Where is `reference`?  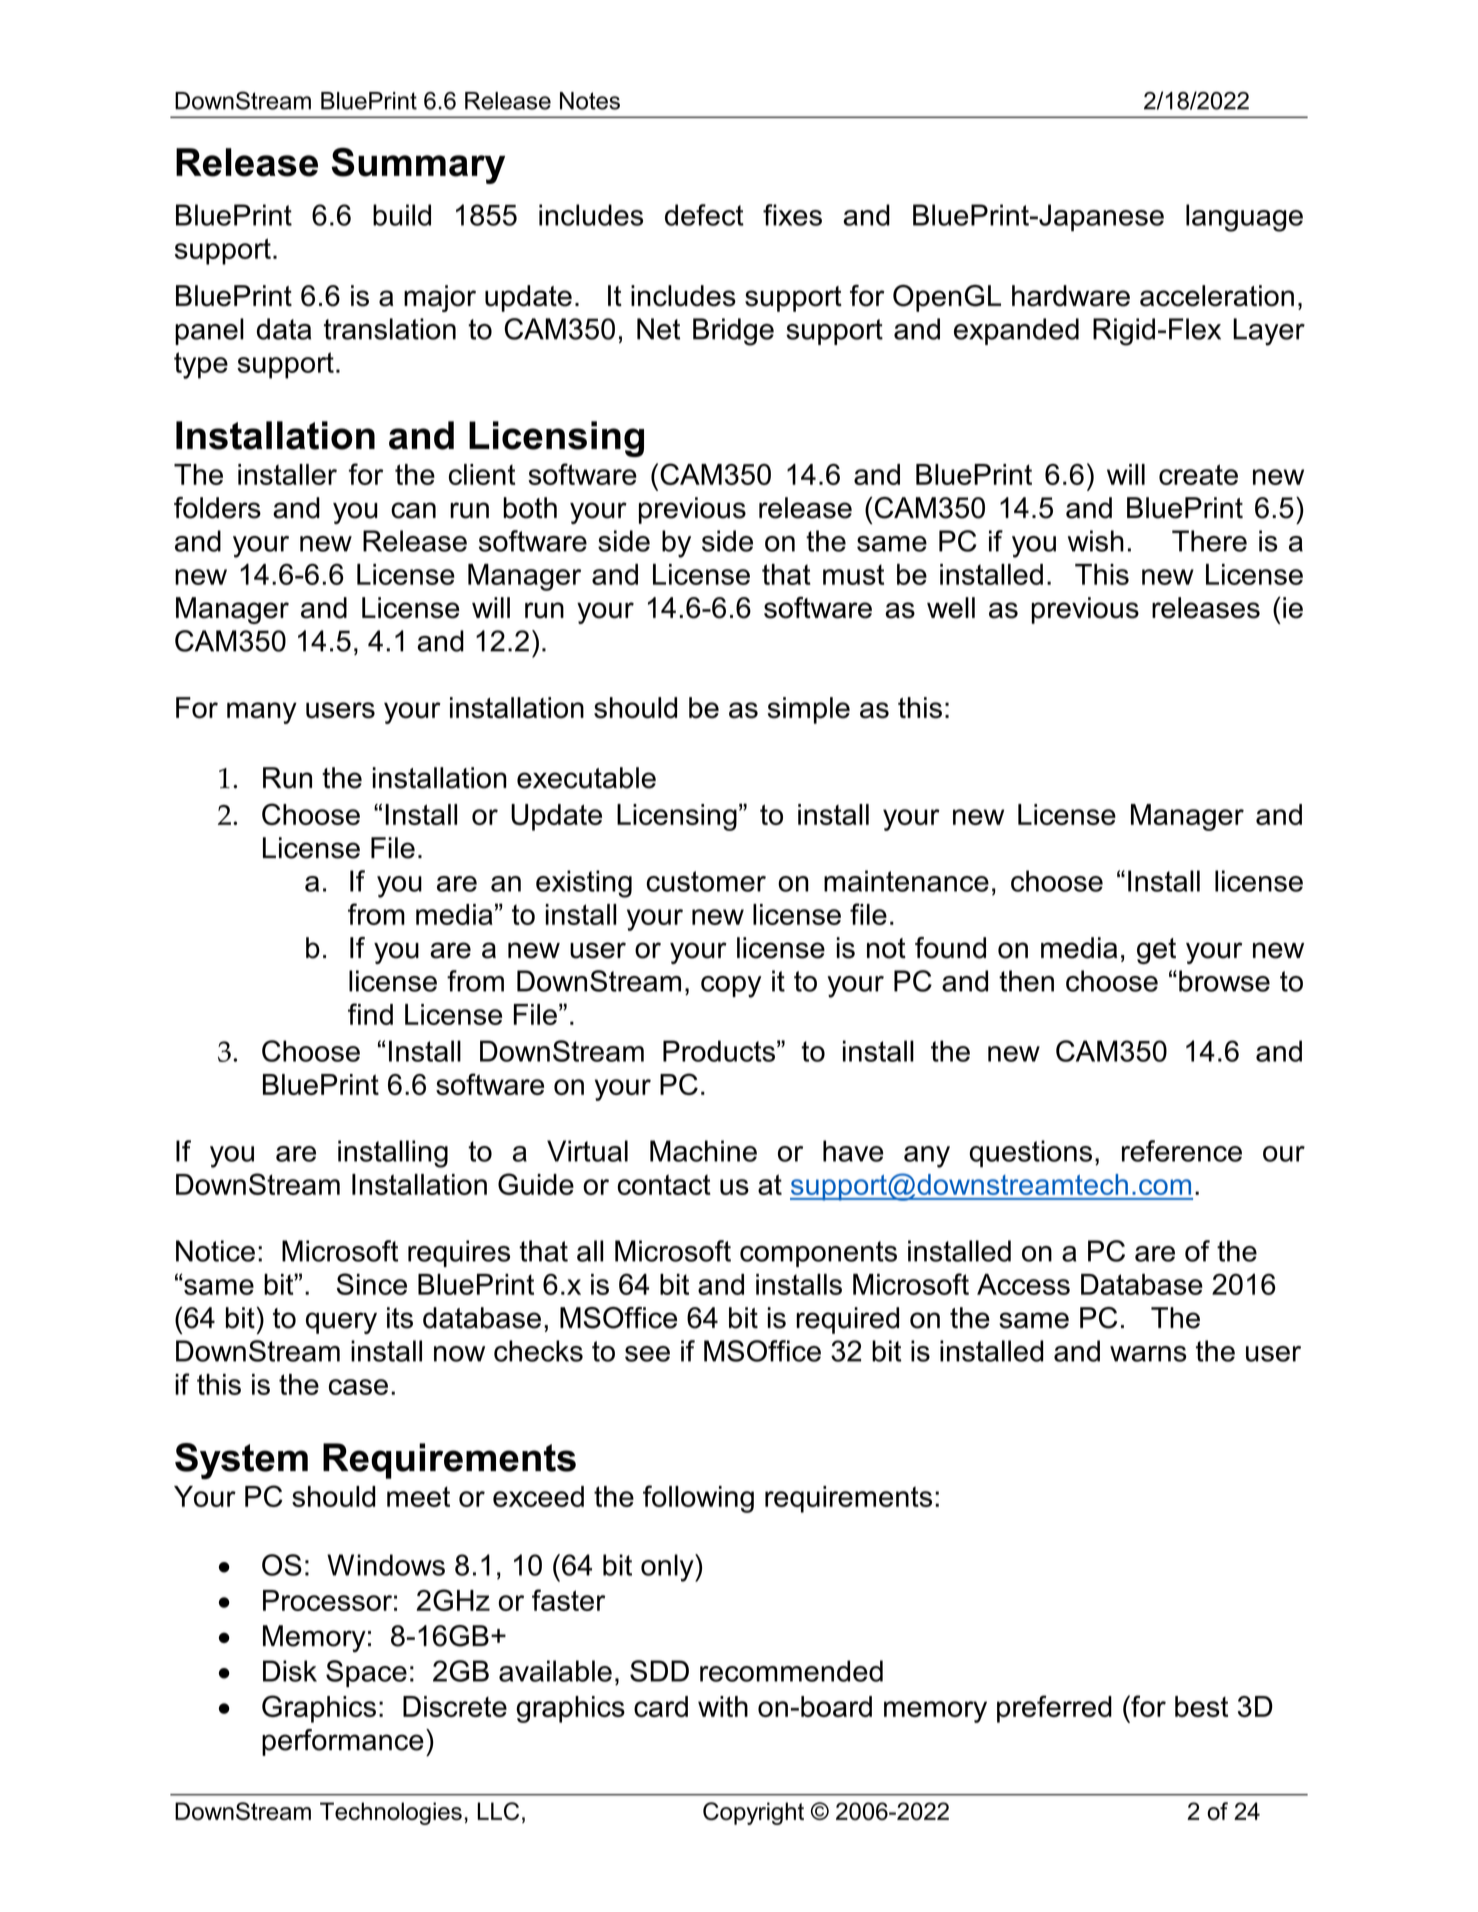 reference is located at coordinates (1182, 1151).
